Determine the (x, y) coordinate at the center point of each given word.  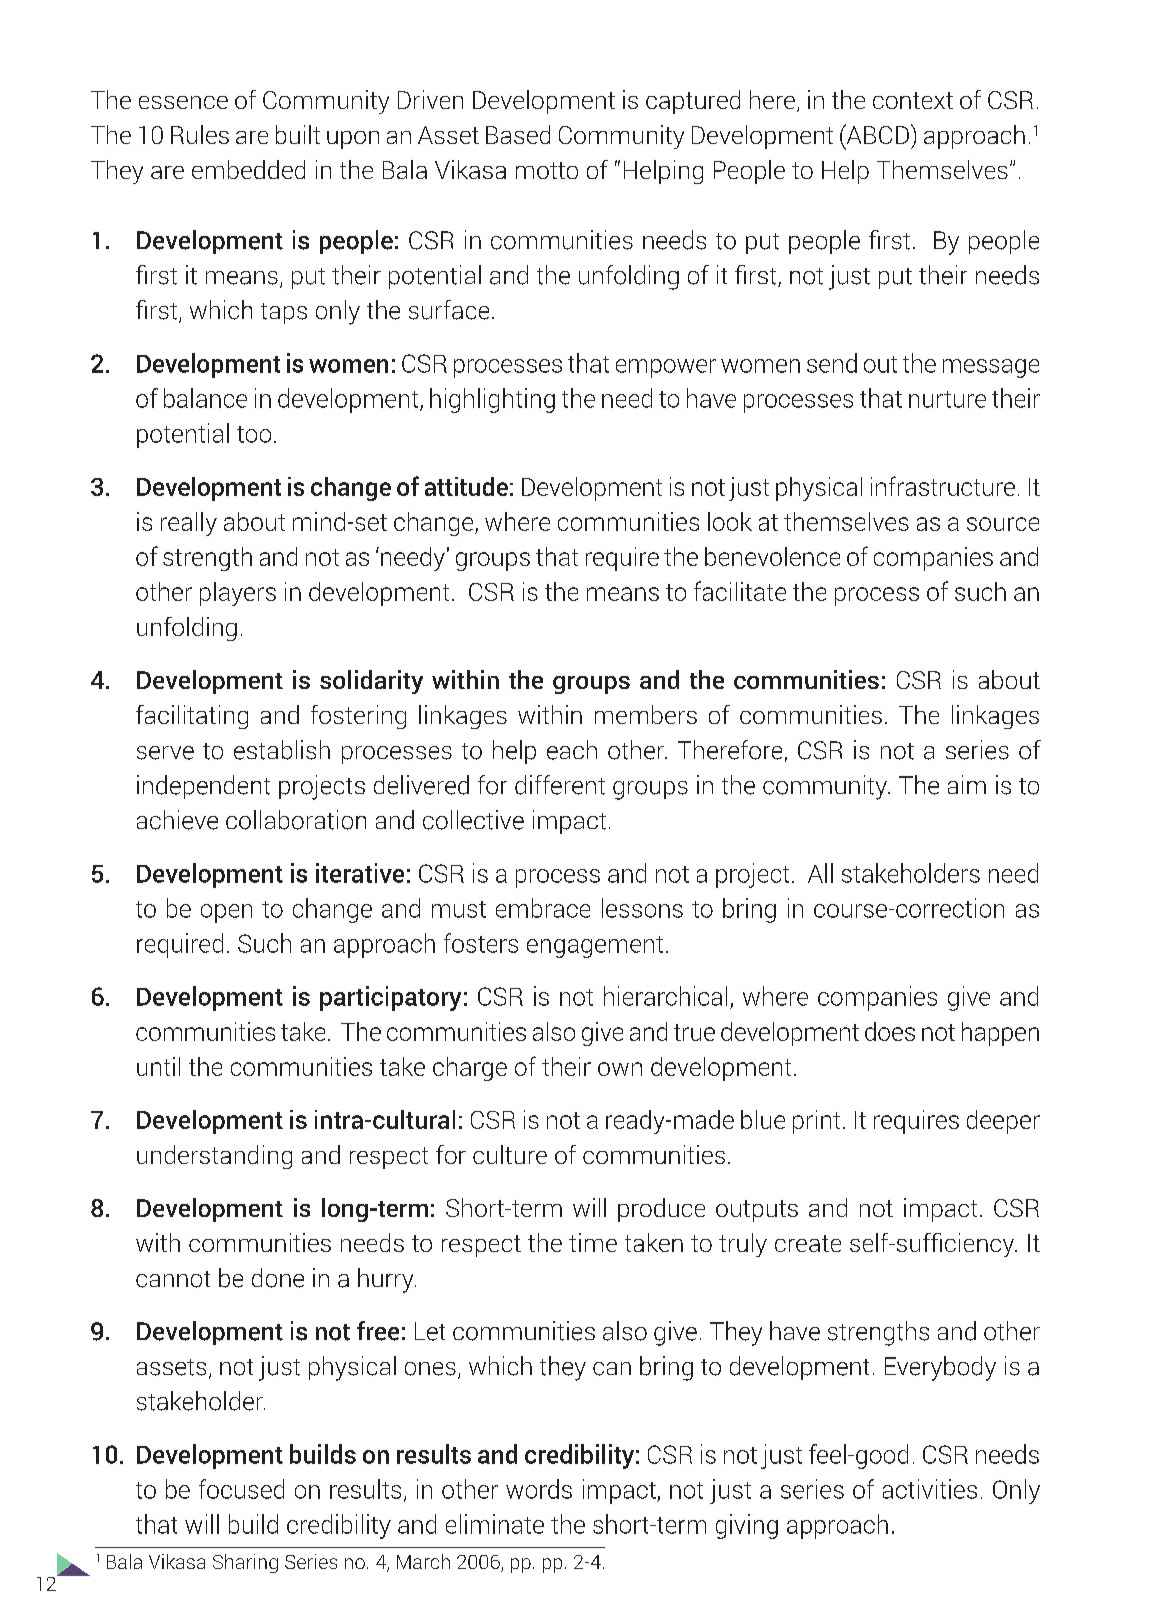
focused (241, 1489)
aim (967, 784)
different (560, 785)
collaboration (296, 820)
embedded (248, 169)
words (539, 1489)
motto (547, 170)
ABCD (876, 134)
